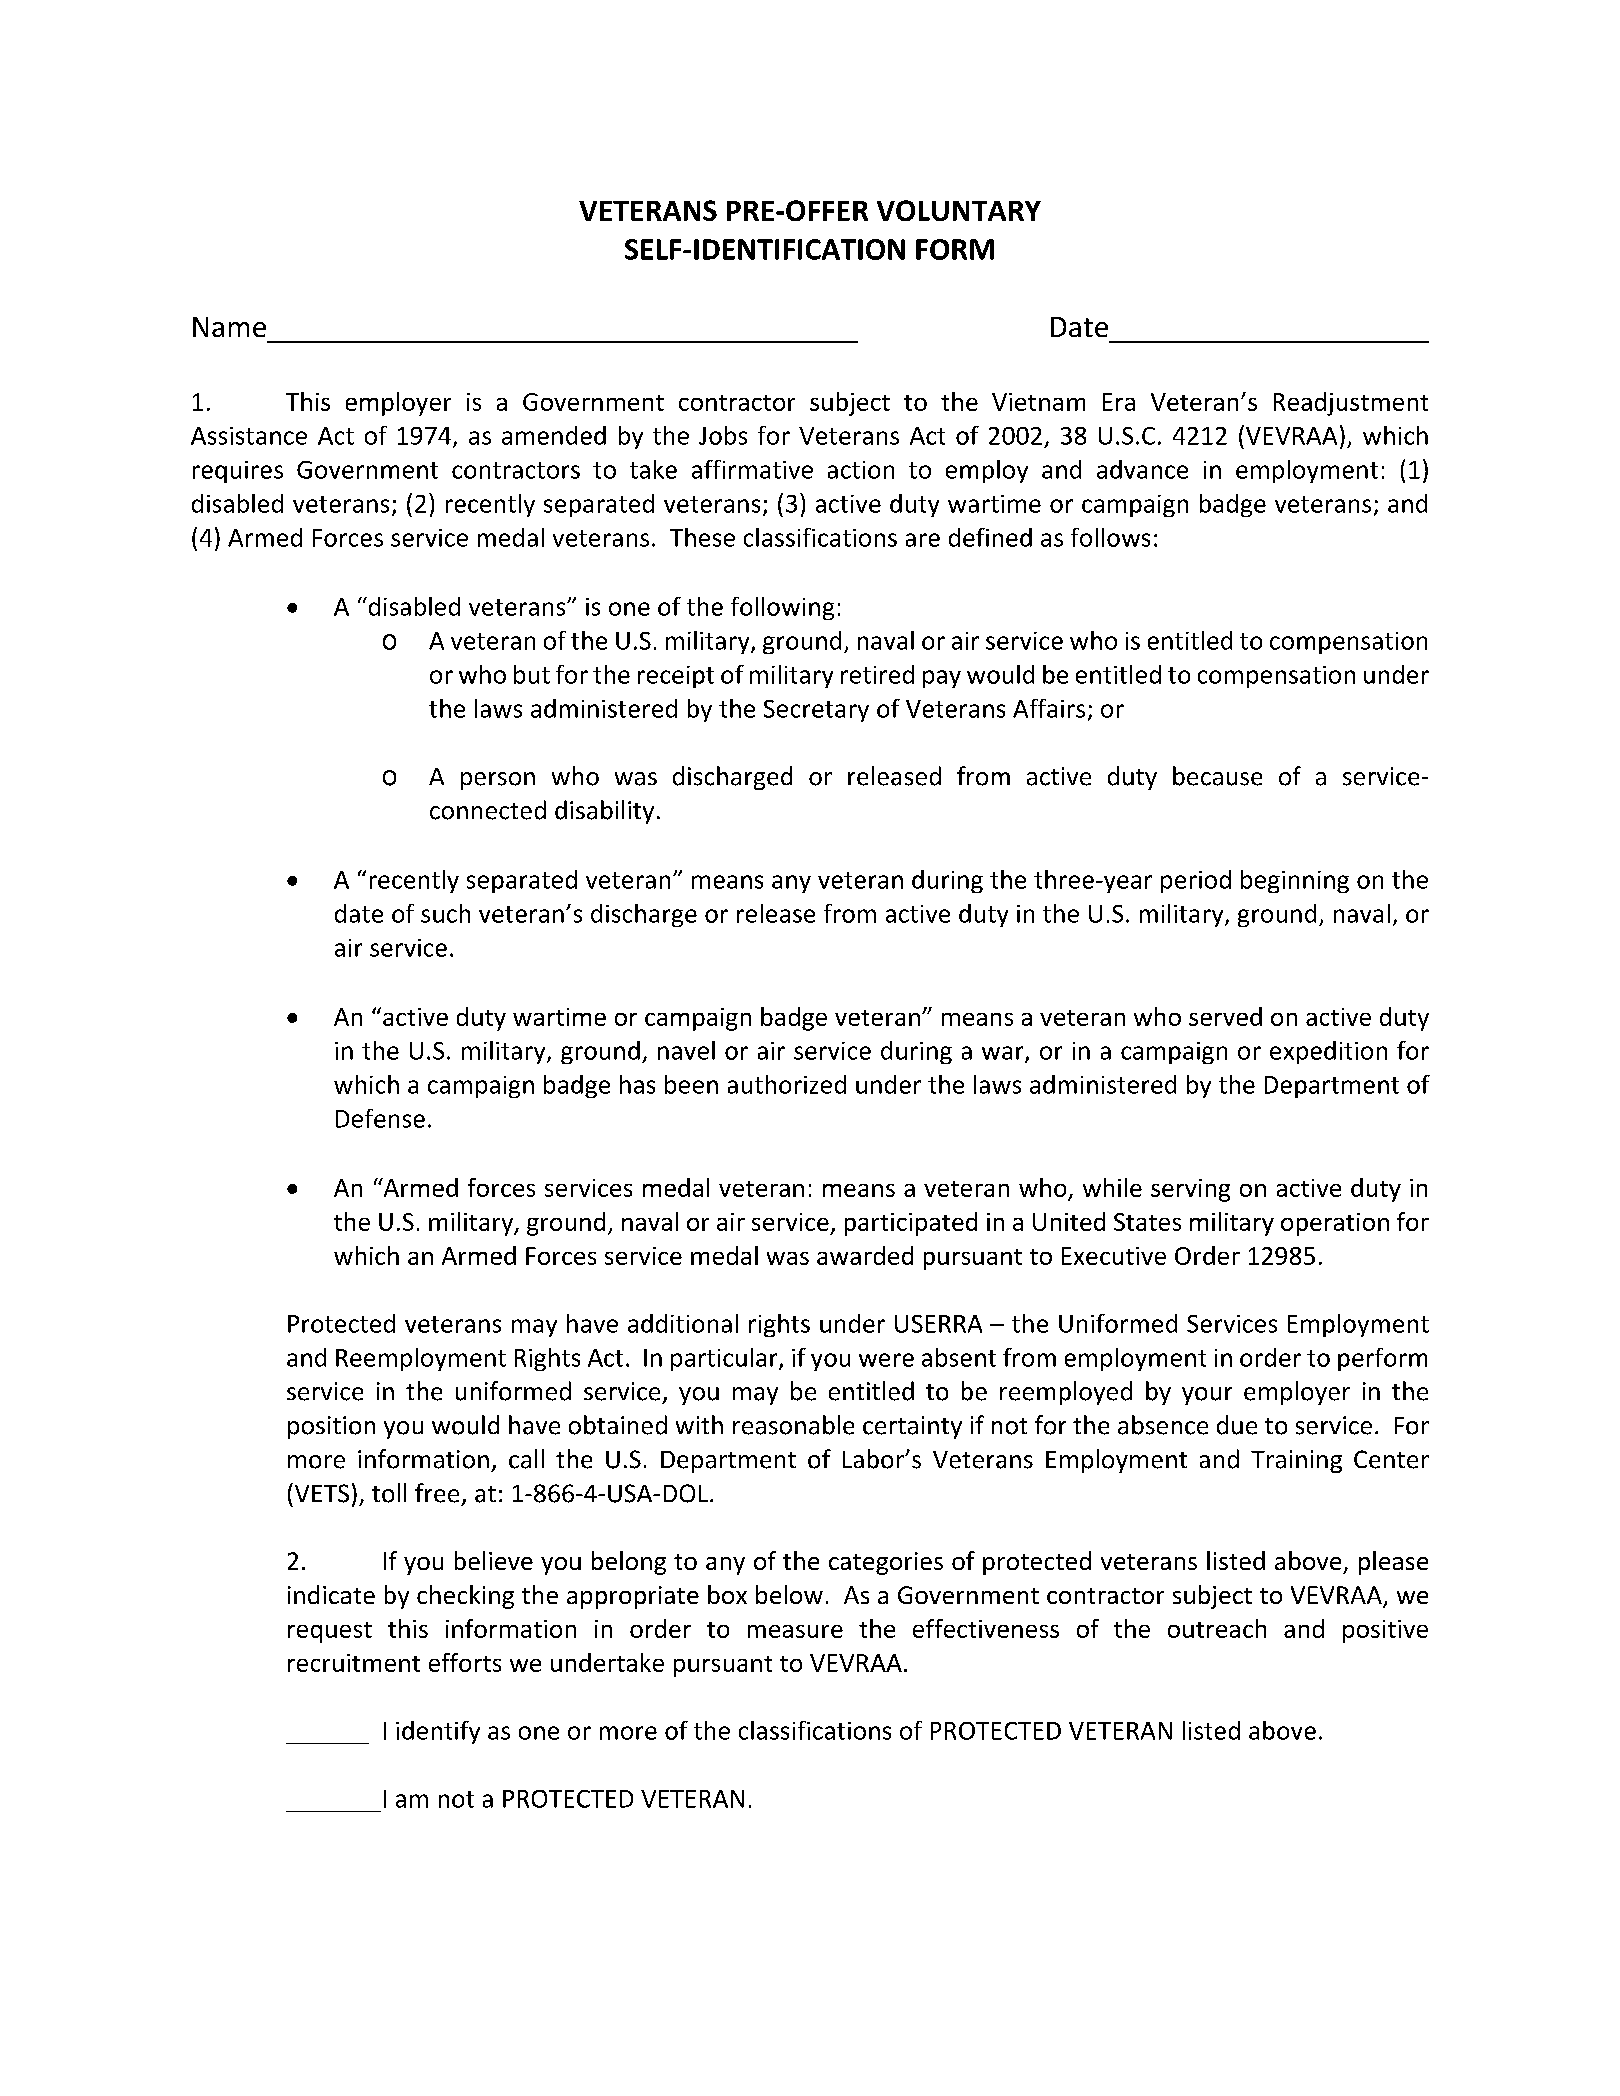  I want to click on Readjustment, so click(1351, 404).
